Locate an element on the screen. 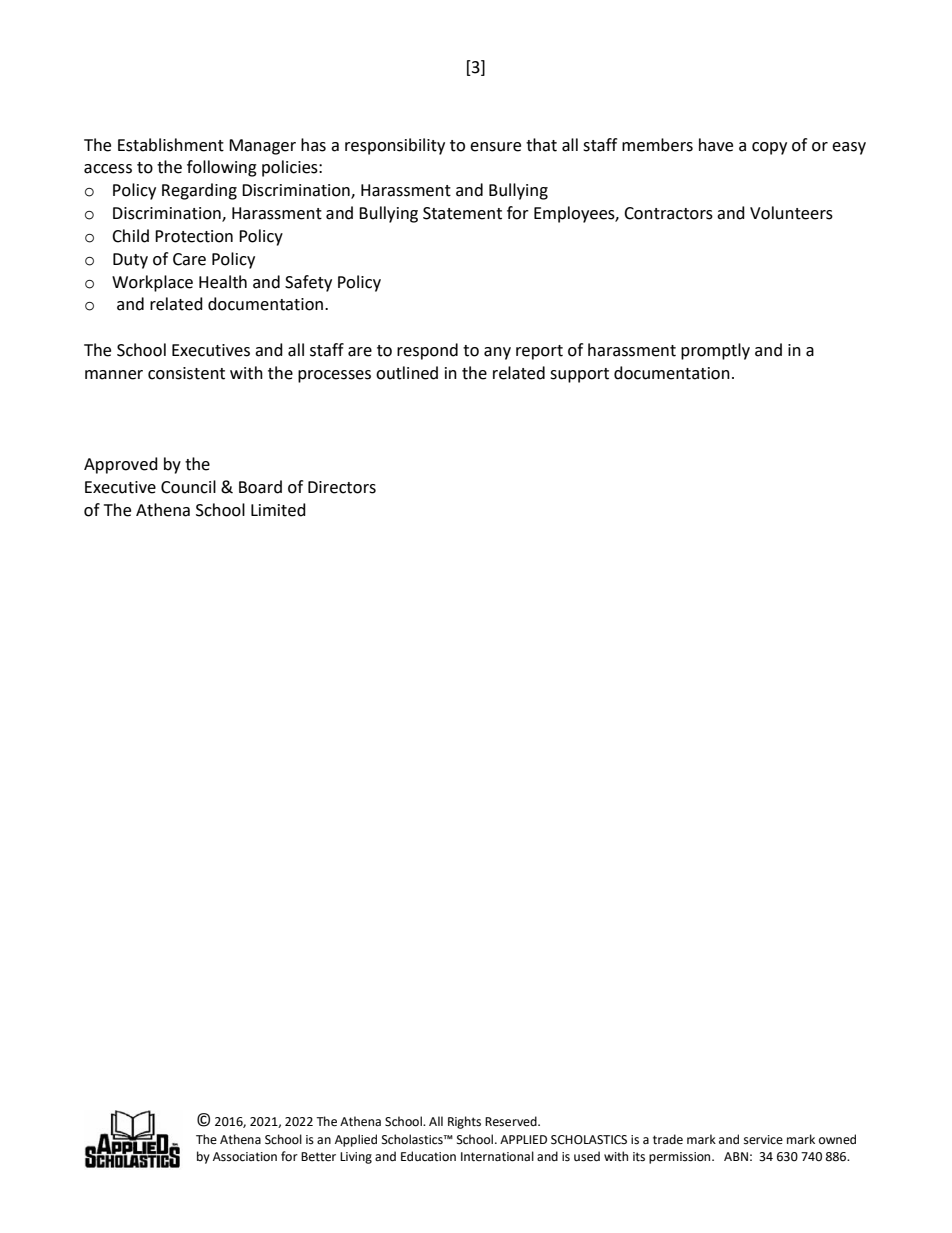  Directors is located at coordinates (342, 487).
